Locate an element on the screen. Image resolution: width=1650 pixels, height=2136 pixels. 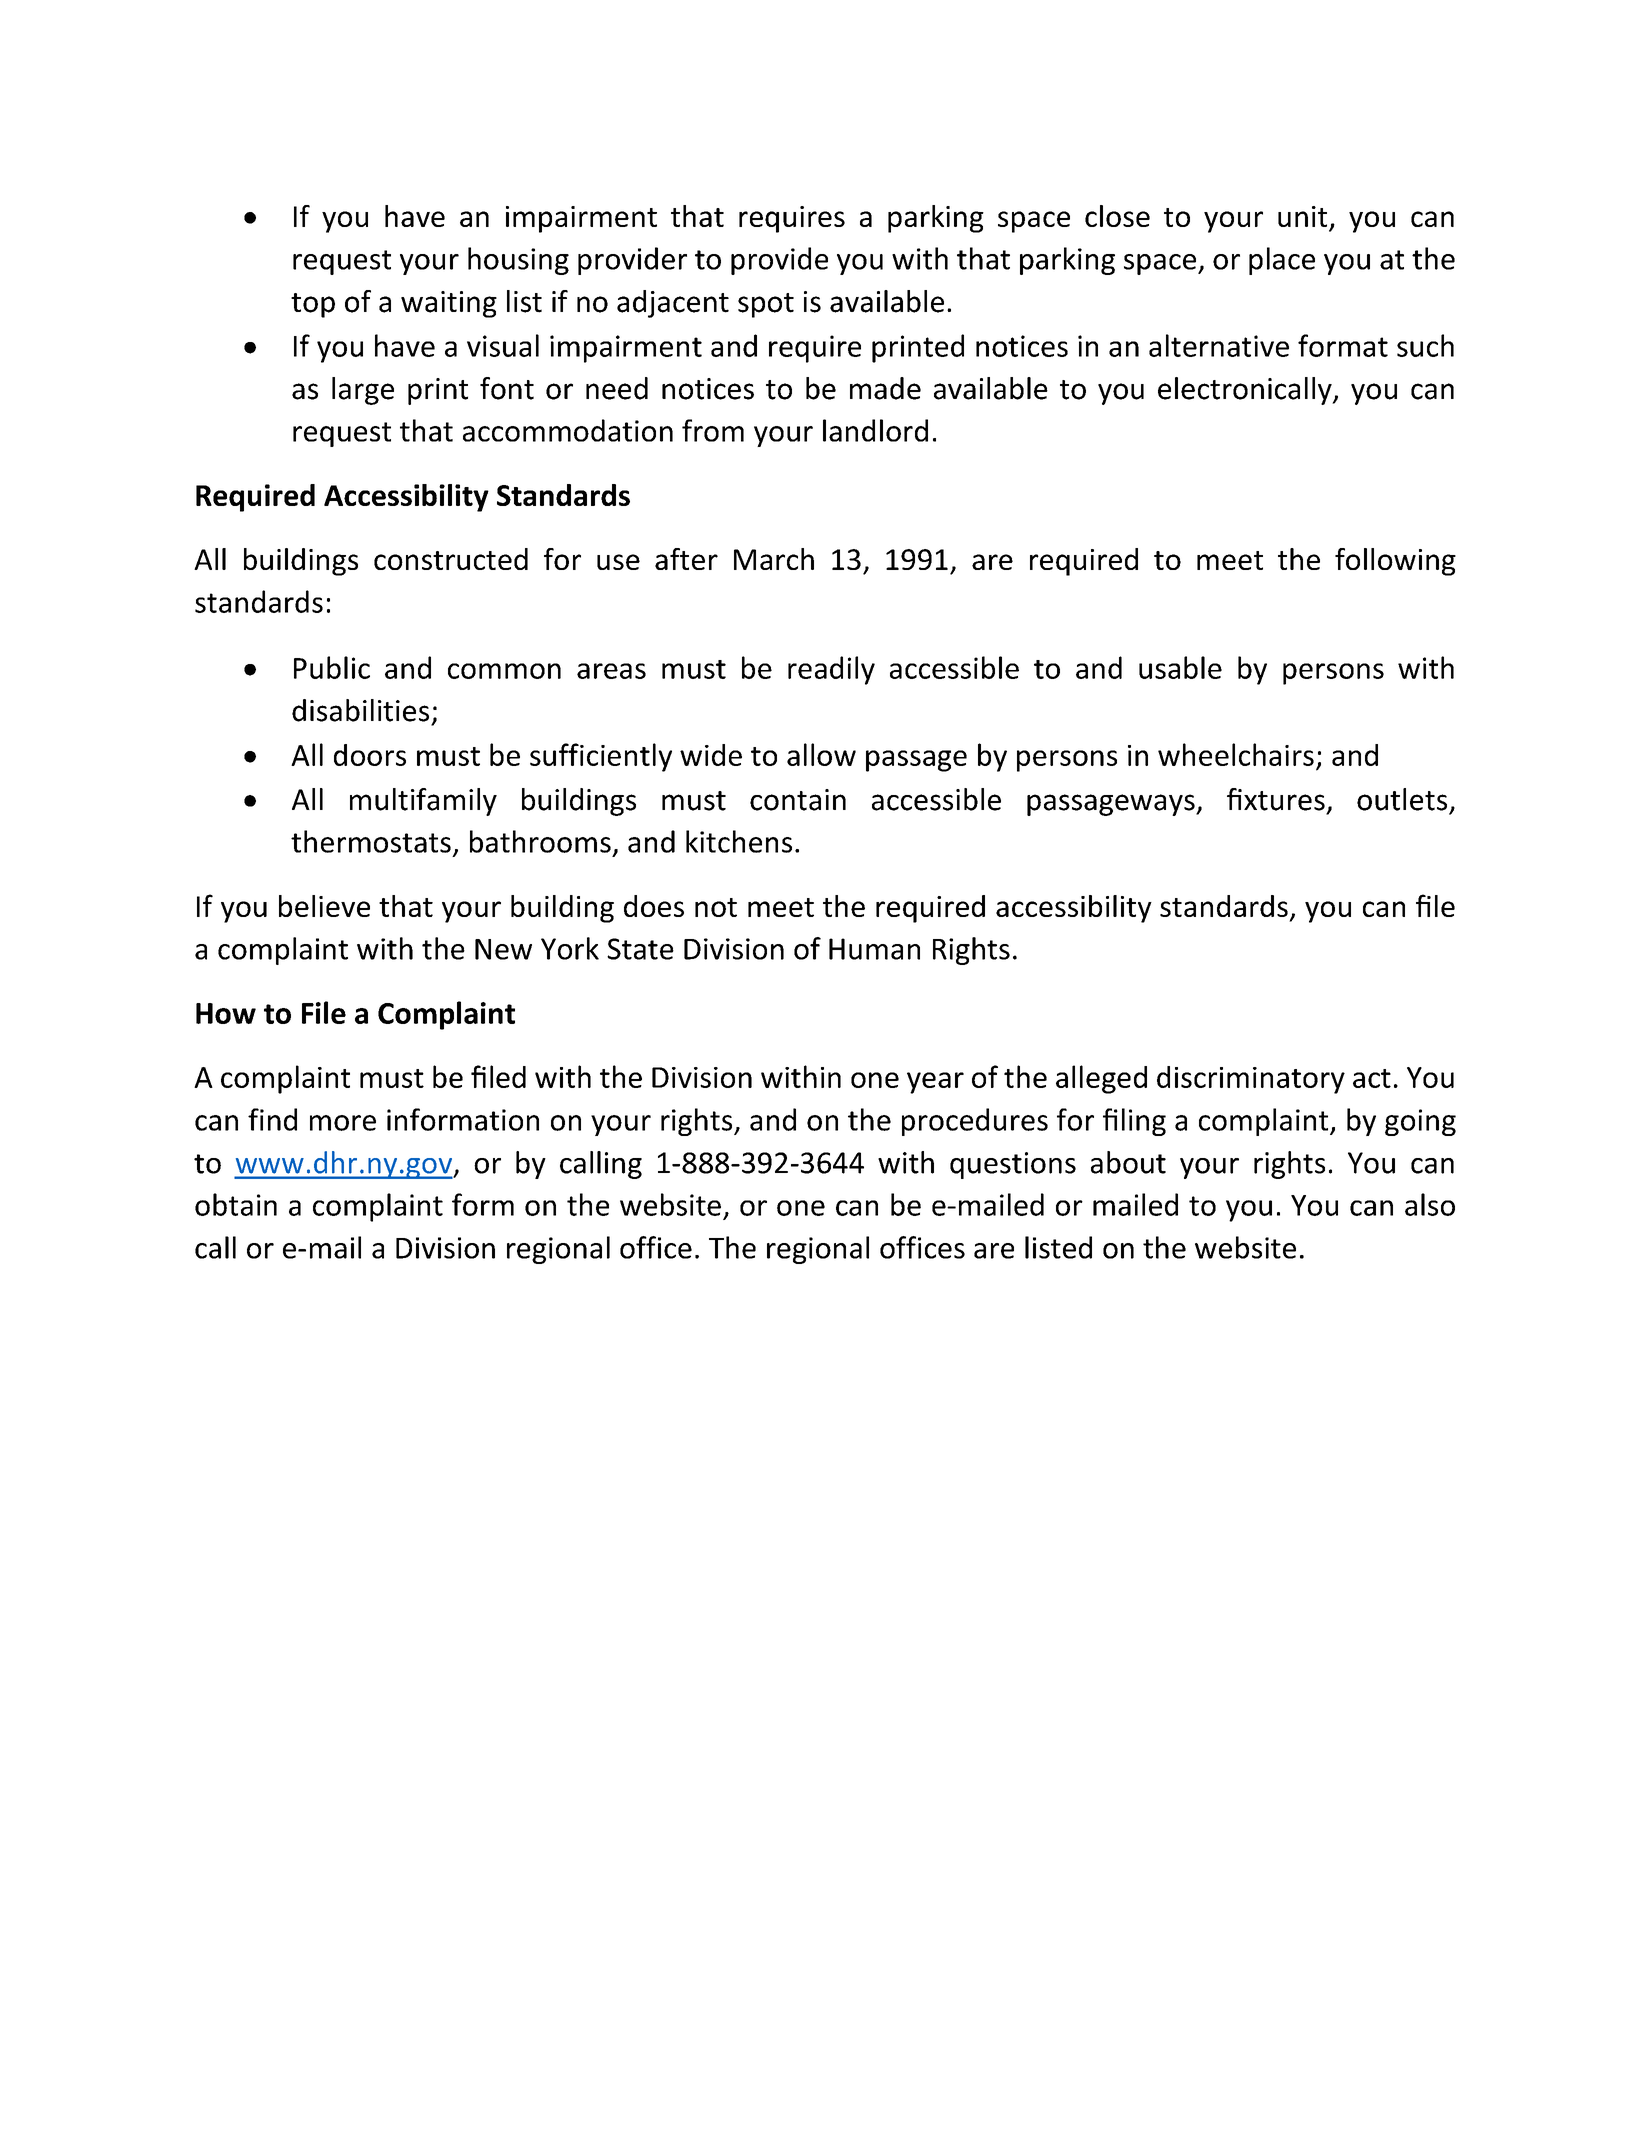
kitchens is located at coordinates (739, 841).
